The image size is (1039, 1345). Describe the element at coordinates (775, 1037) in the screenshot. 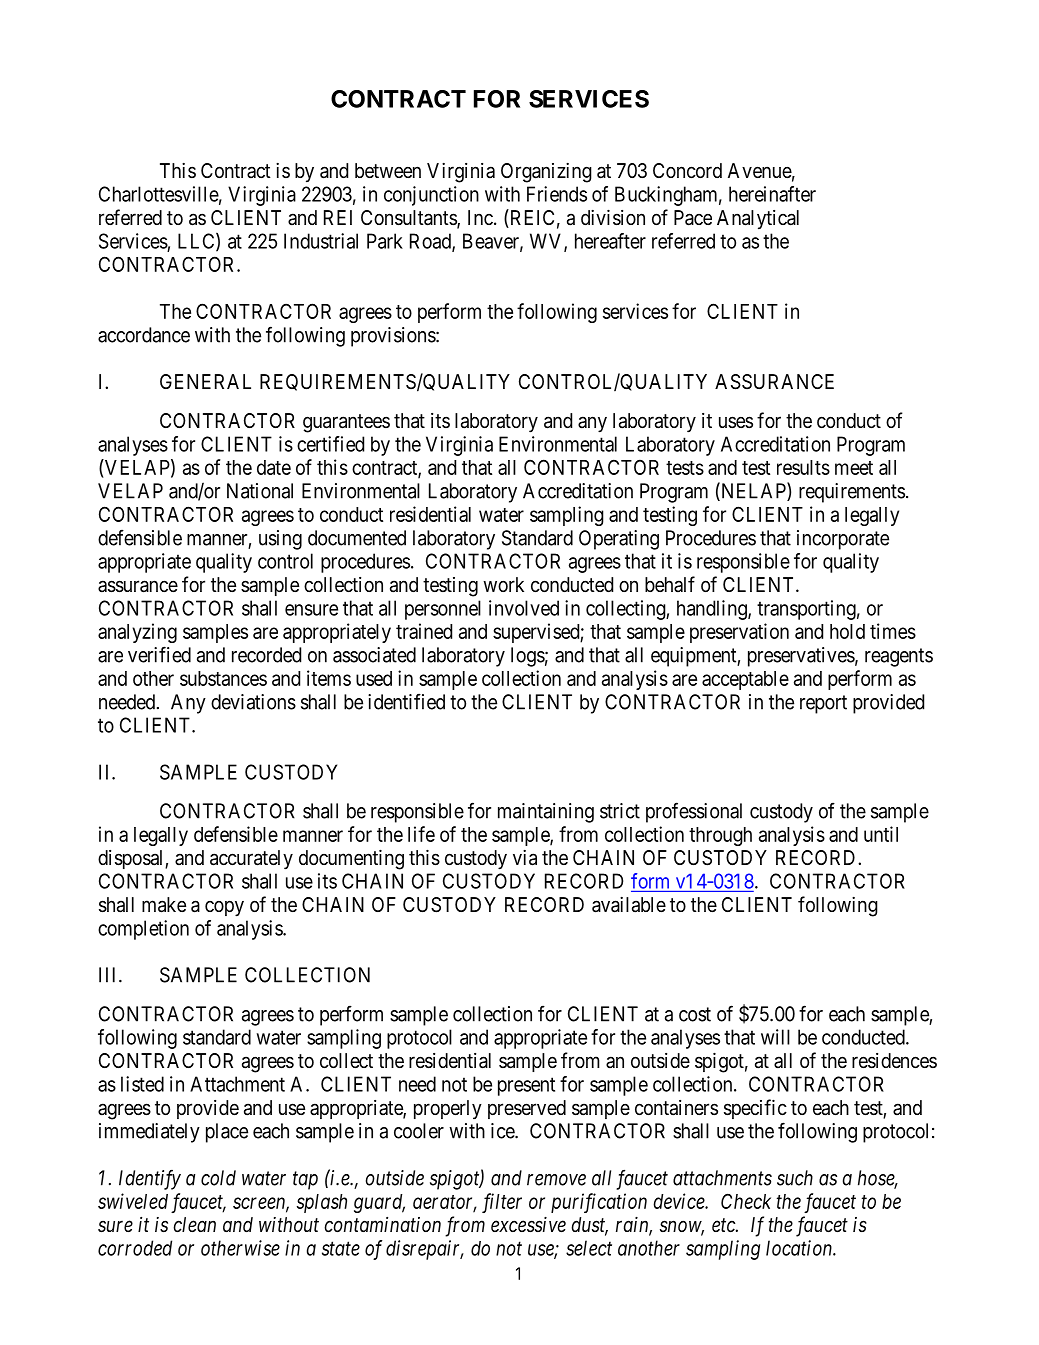

I see `will` at that location.
